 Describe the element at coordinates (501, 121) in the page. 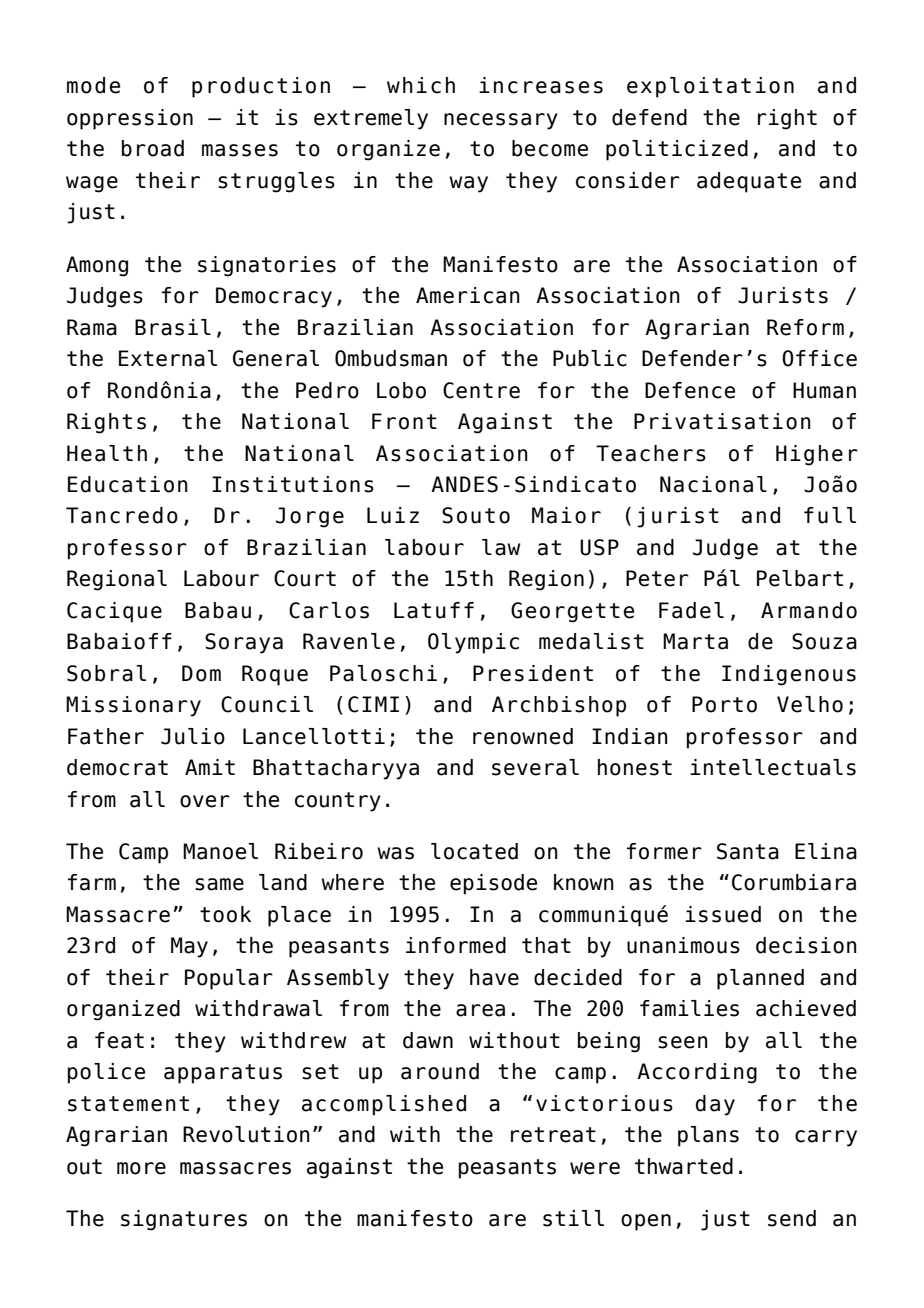

I see `necessary` at that location.
